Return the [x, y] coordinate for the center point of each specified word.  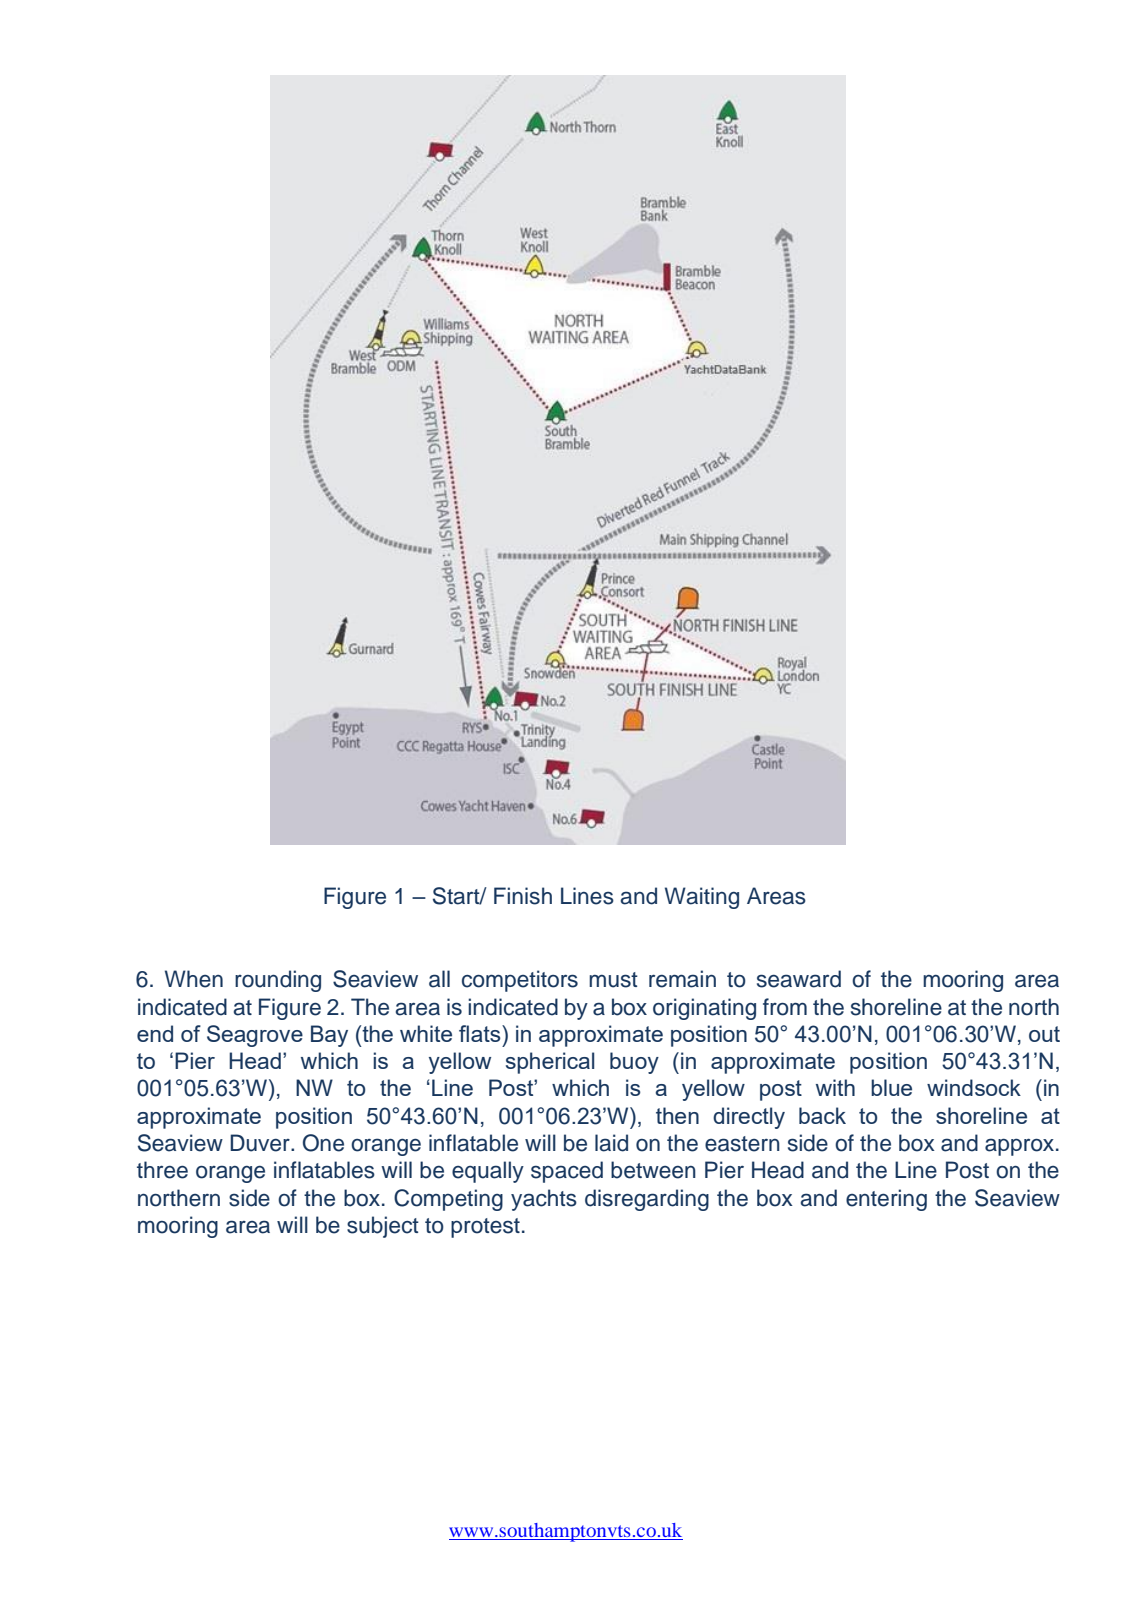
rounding [278, 981]
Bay [329, 1036]
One [323, 1143]
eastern [742, 1144]
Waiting [702, 898]
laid [611, 1143]
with [835, 1087]
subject [383, 1227]
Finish [523, 896]
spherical [550, 1063]
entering [886, 1200]
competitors [520, 981]
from [785, 1007]
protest [485, 1228]
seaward [799, 979]
